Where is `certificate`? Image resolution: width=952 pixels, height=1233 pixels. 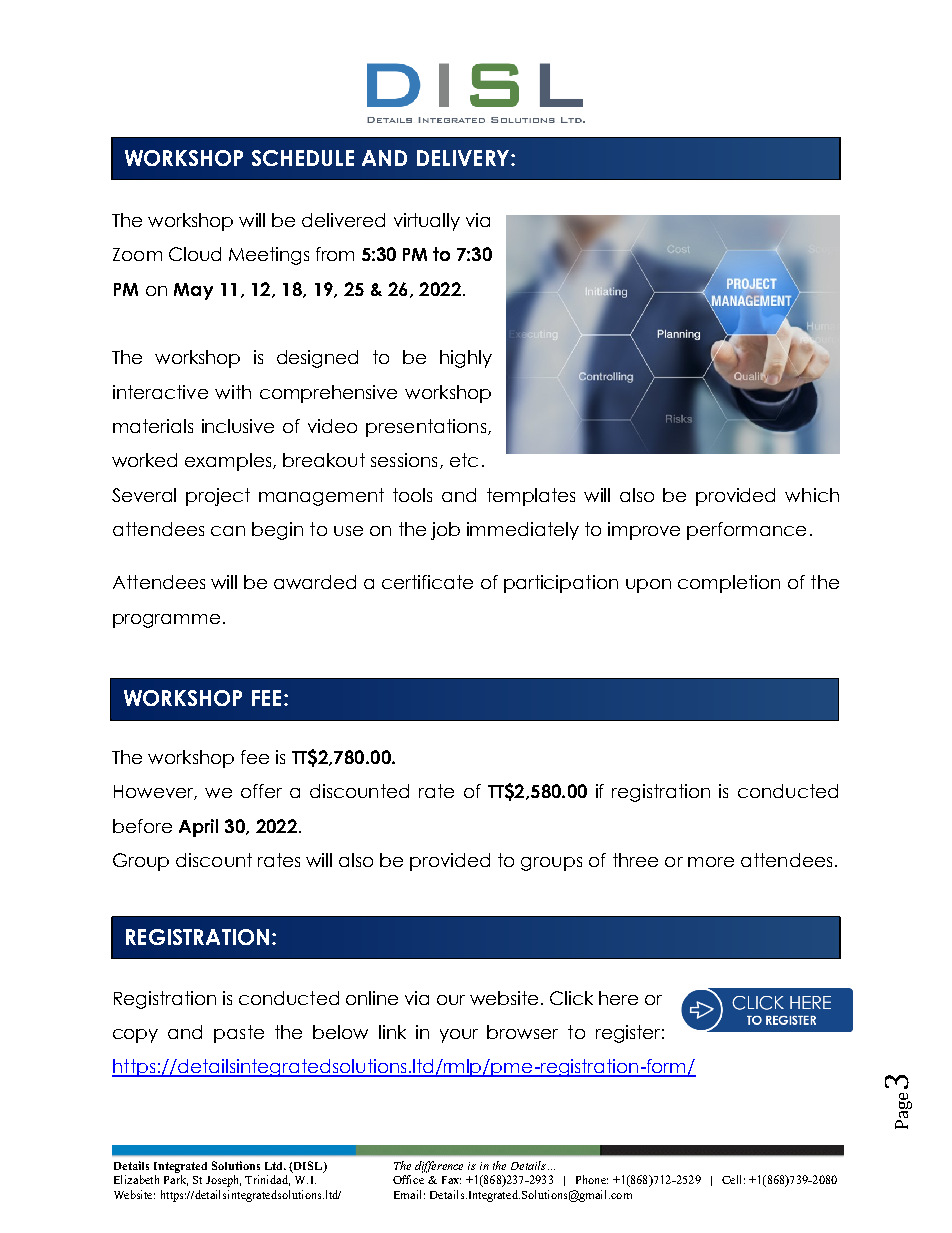 certificate is located at coordinates (427, 582).
